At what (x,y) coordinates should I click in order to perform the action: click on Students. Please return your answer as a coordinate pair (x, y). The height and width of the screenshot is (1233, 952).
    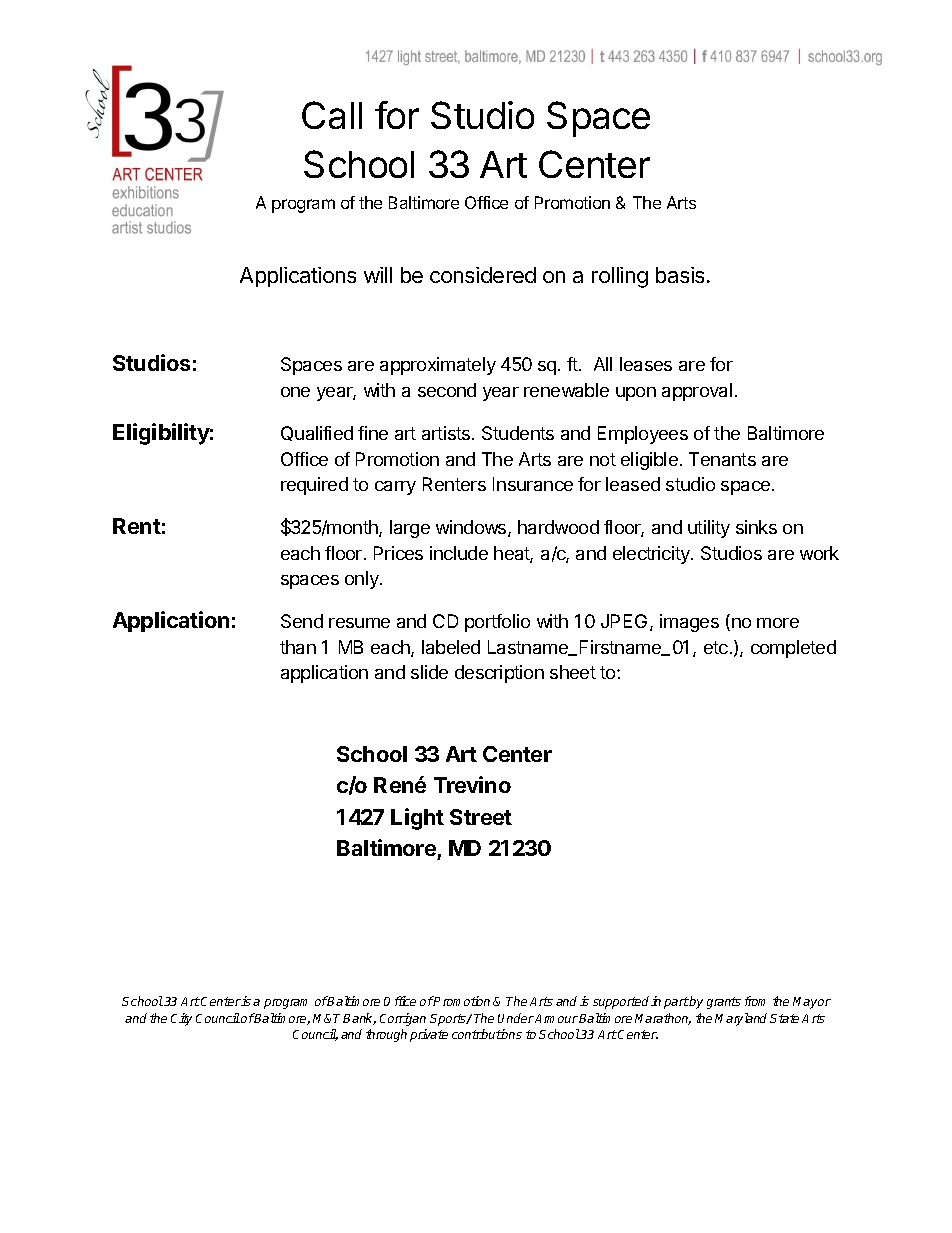
    Looking at the image, I should click on (518, 433).
